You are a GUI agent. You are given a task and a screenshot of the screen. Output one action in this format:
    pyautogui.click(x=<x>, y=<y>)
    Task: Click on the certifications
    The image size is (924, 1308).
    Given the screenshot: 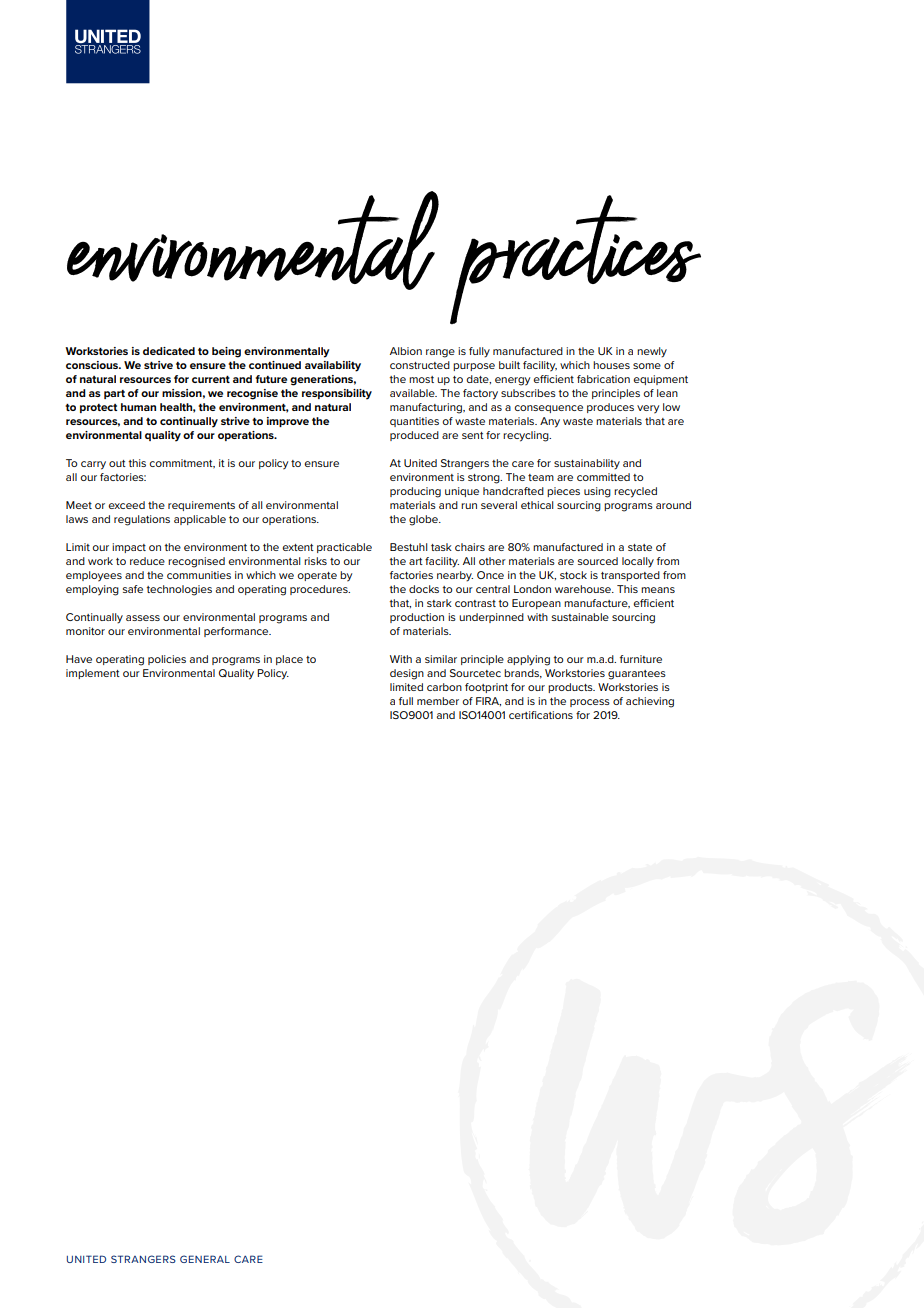 What is the action you would take?
    pyautogui.click(x=541, y=715)
